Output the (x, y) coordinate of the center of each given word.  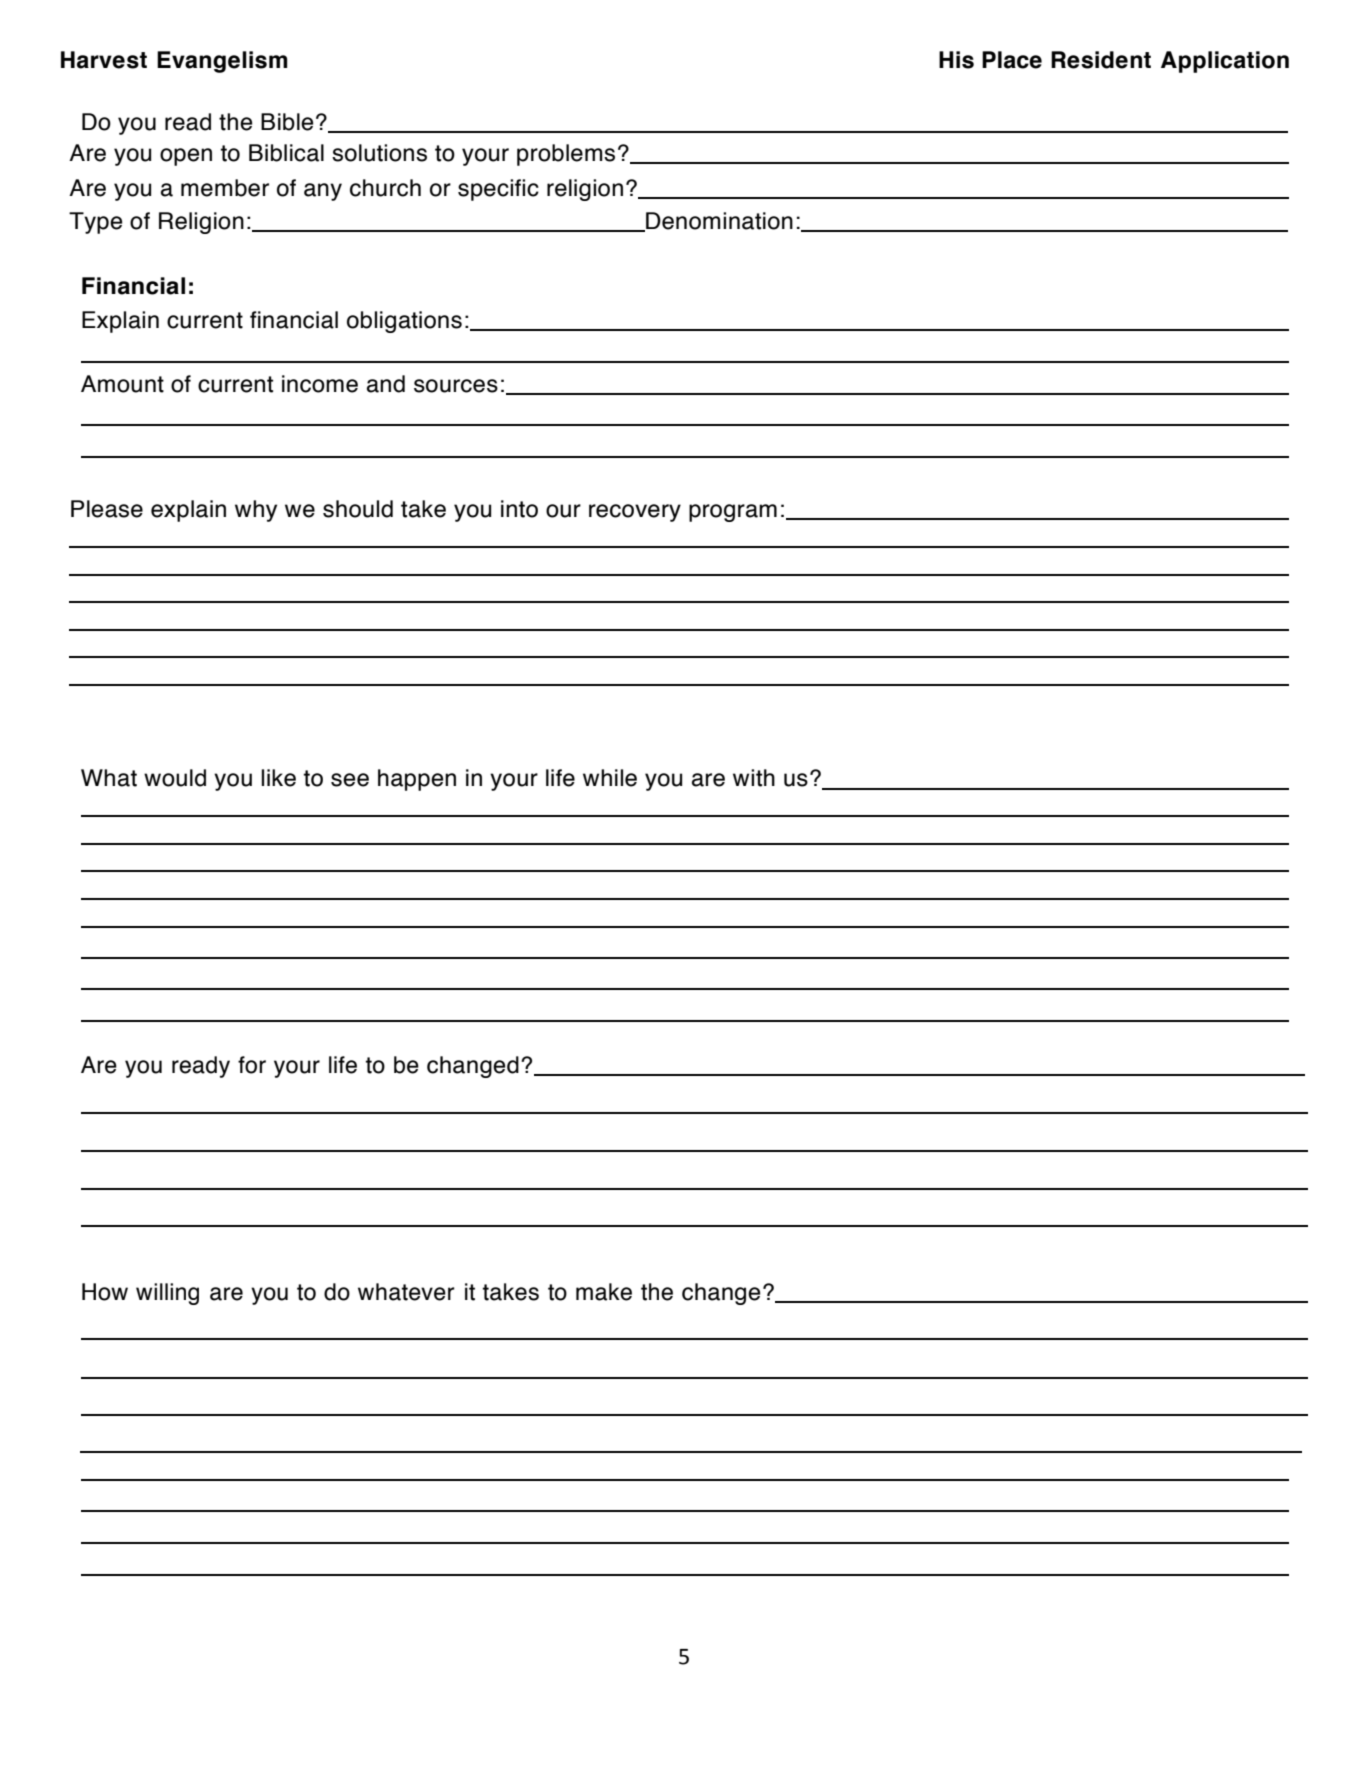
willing (167, 1294)
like (278, 778)
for (252, 1065)
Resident (1101, 60)
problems (566, 155)
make (604, 1292)
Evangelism (222, 62)
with (754, 778)
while (610, 778)
